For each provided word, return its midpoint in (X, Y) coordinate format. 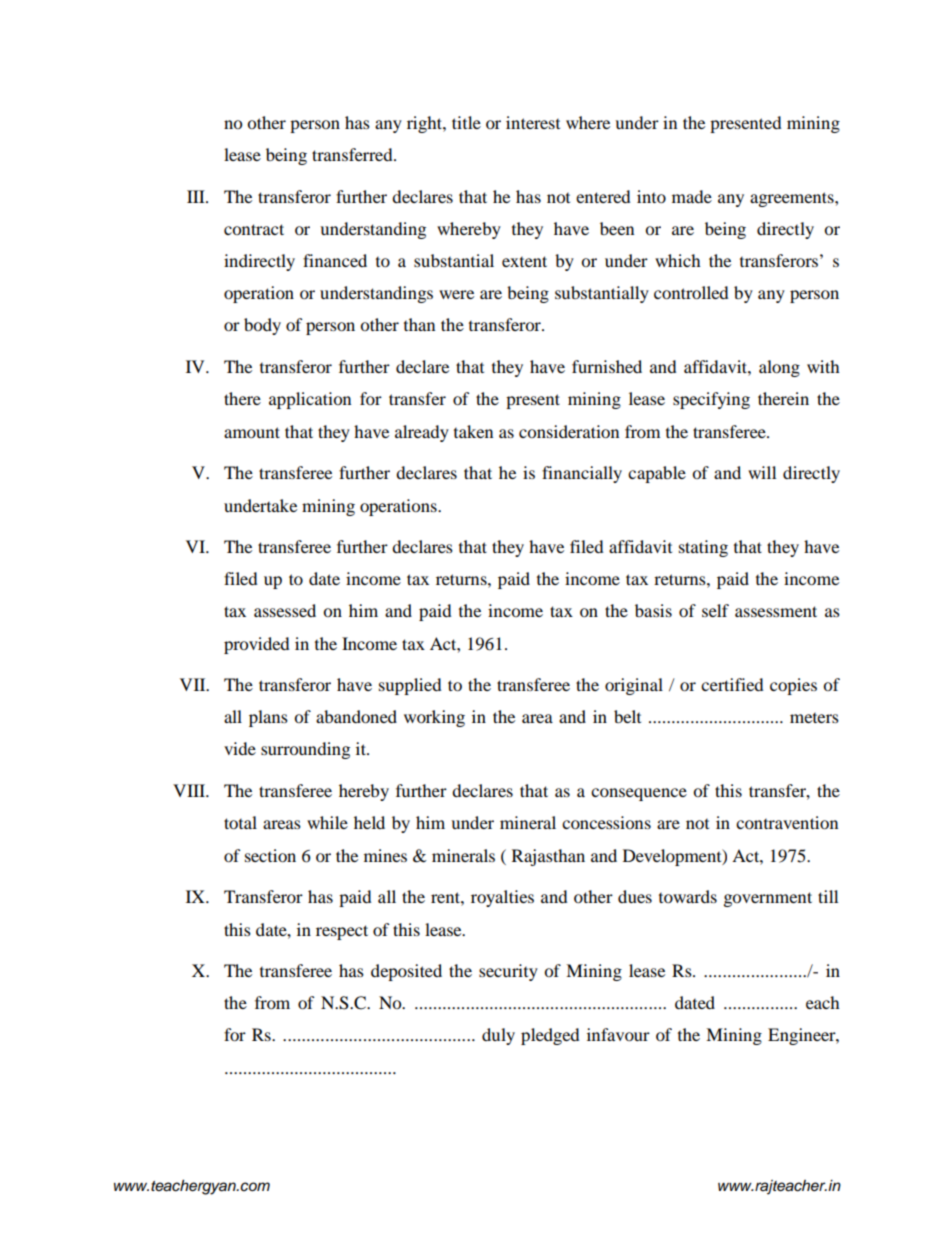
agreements (793, 199)
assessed (285, 610)
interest (533, 122)
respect (342, 932)
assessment (776, 611)
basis (653, 610)
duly (498, 1036)
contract (254, 229)
